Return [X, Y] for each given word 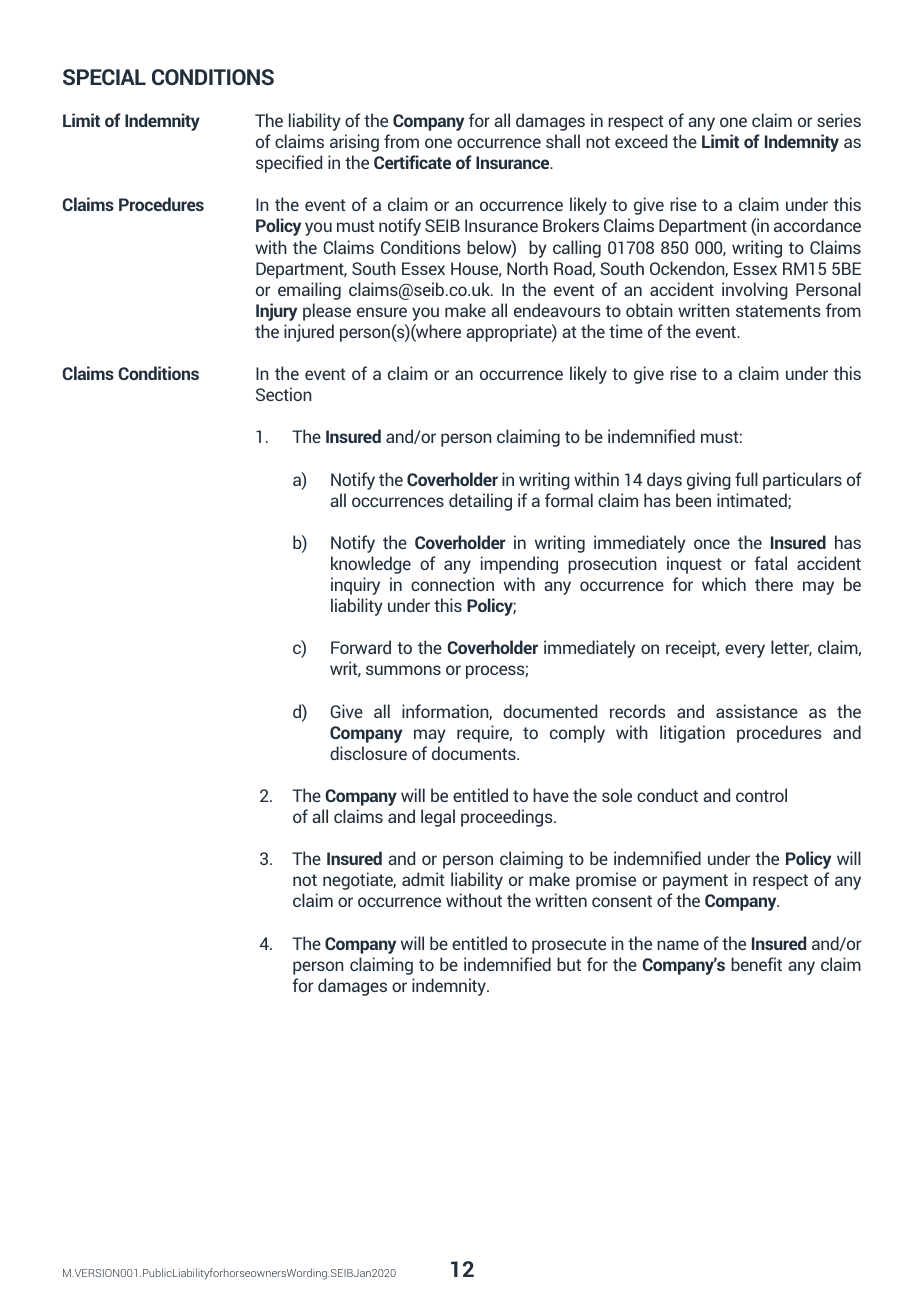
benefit [756, 964]
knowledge [371, 565]
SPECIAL [104, 77]
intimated [753, 501]
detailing [480, 502]
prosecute [569, 946]
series [839, 120]
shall [563, 141]
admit [423, 879]
